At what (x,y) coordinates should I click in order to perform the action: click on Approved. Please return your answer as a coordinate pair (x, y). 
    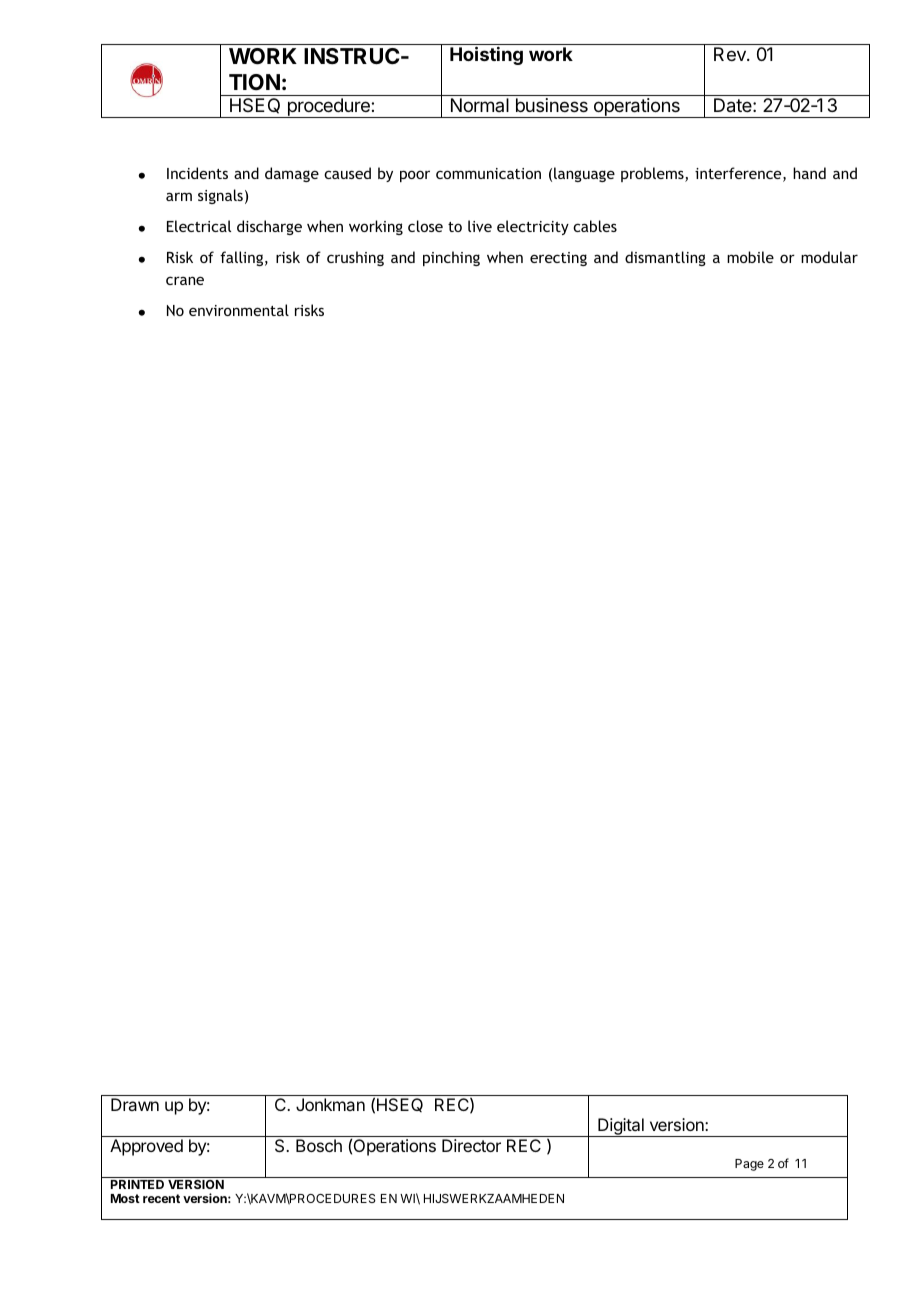
    Looking at the image, I should click on (146, 1147).
